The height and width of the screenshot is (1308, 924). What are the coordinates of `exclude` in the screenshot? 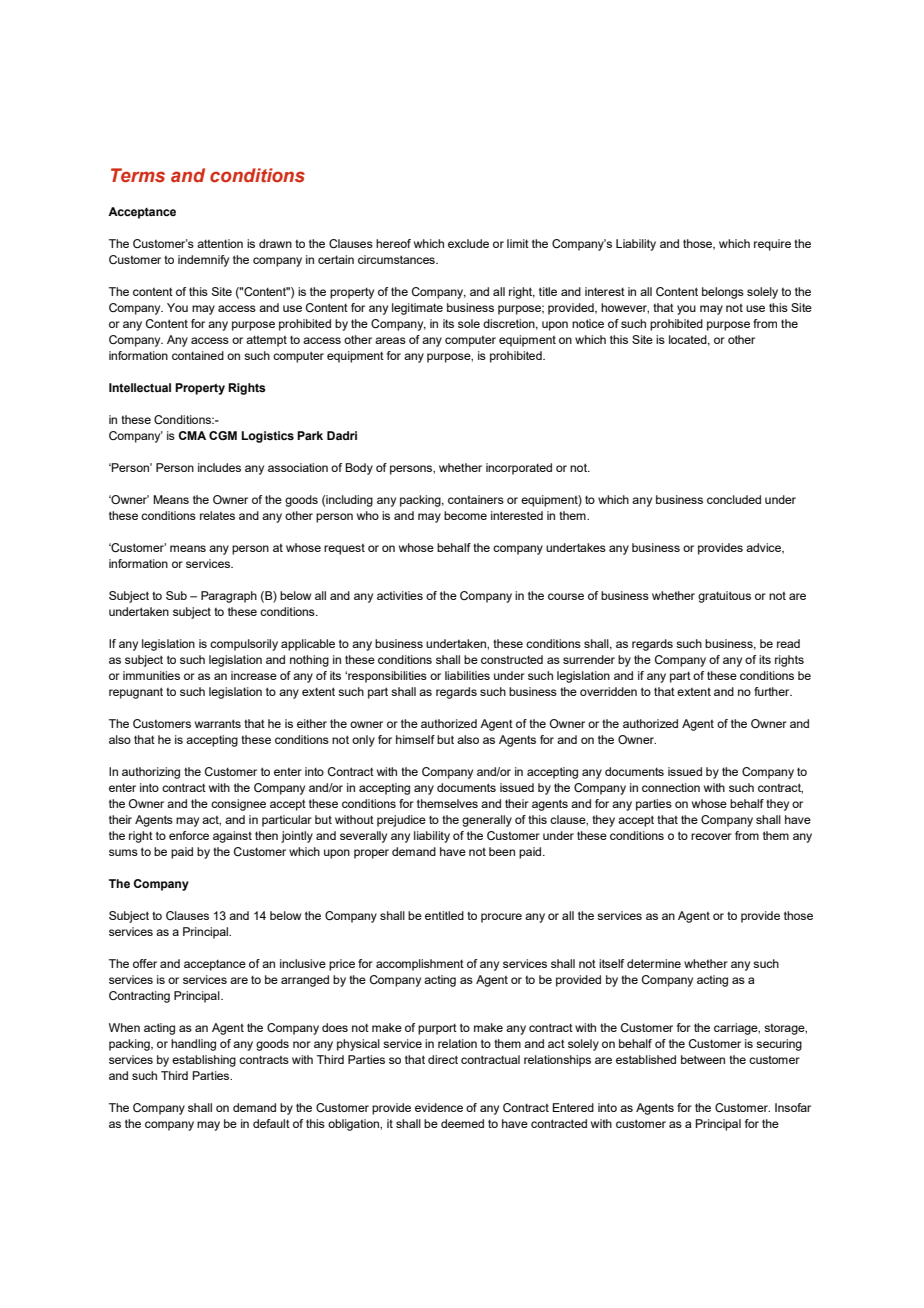 It's located at (468, 243).
